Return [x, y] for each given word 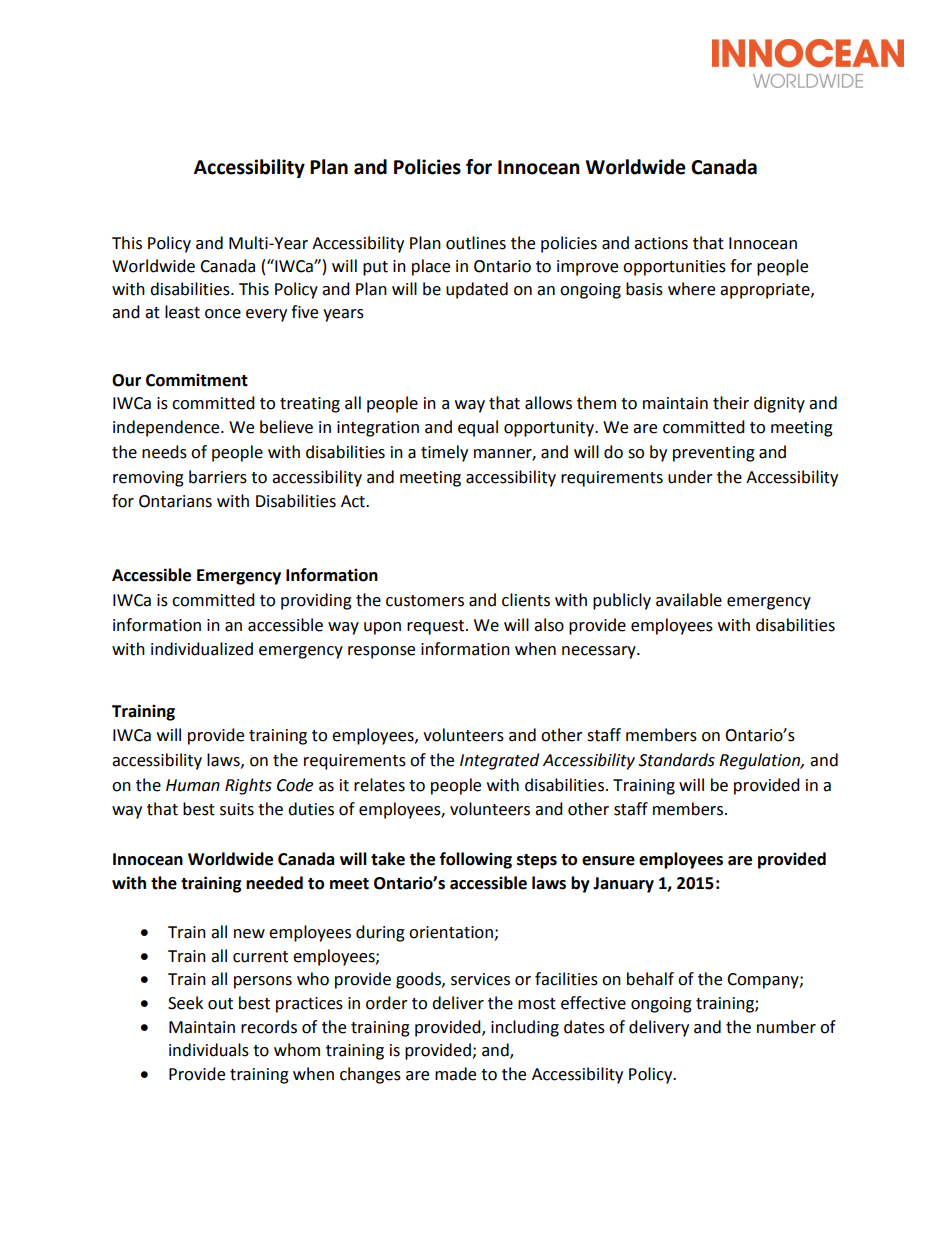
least [182, 312]
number [786, 1027]
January [623, 885]
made [455, 1074]
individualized [202, 649]
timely [444, 453]
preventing [714, 454]
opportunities [674, 268]
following [476, 860]
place [431, 267]
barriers [218, 477]
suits [237, 809]
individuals [209, 1050]
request [437, 627]
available [689, 600]
